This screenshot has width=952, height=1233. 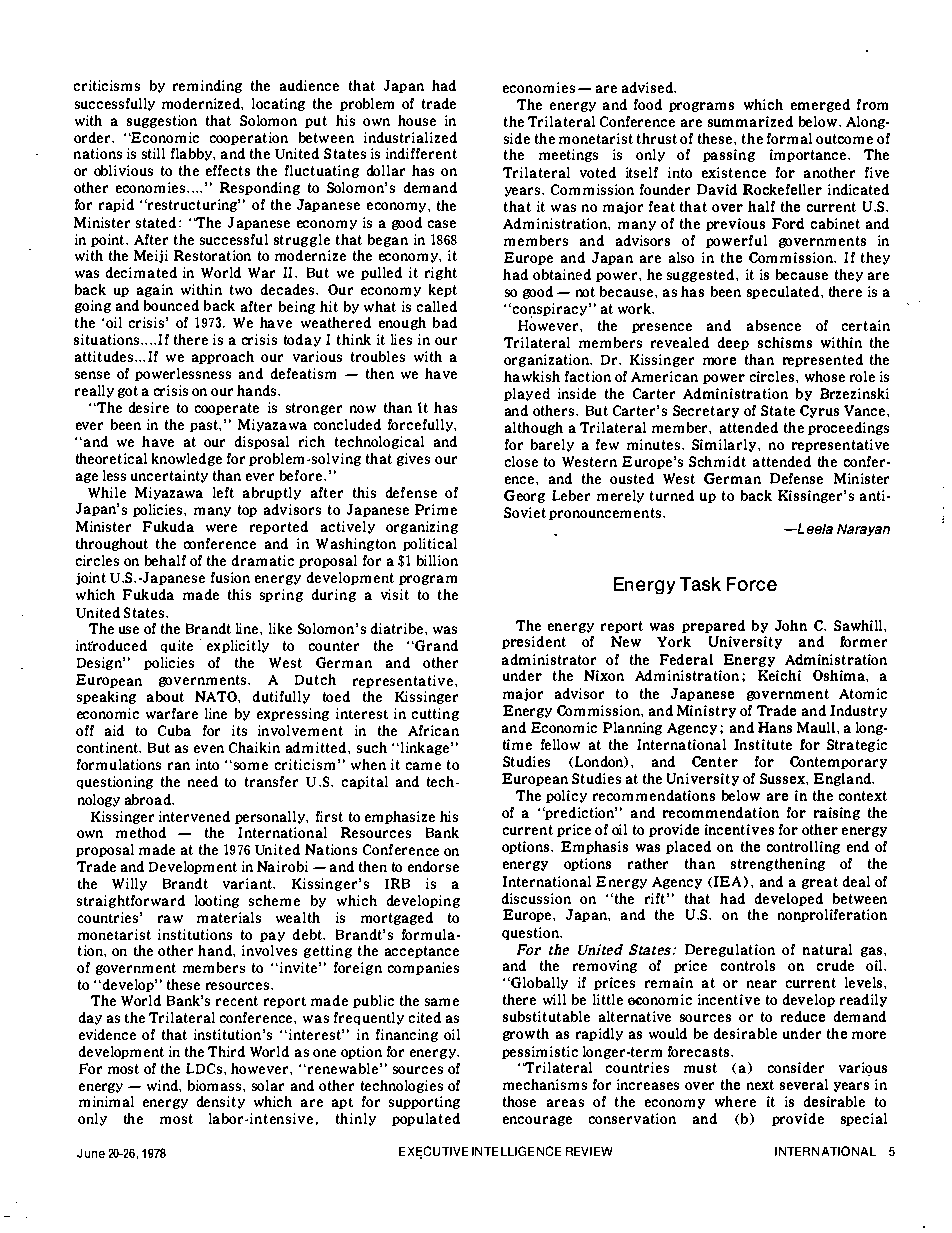 What do you see at coordinates (519, 1101) in the screenshot?
I see `those` at bounding box center [519, 1101].
